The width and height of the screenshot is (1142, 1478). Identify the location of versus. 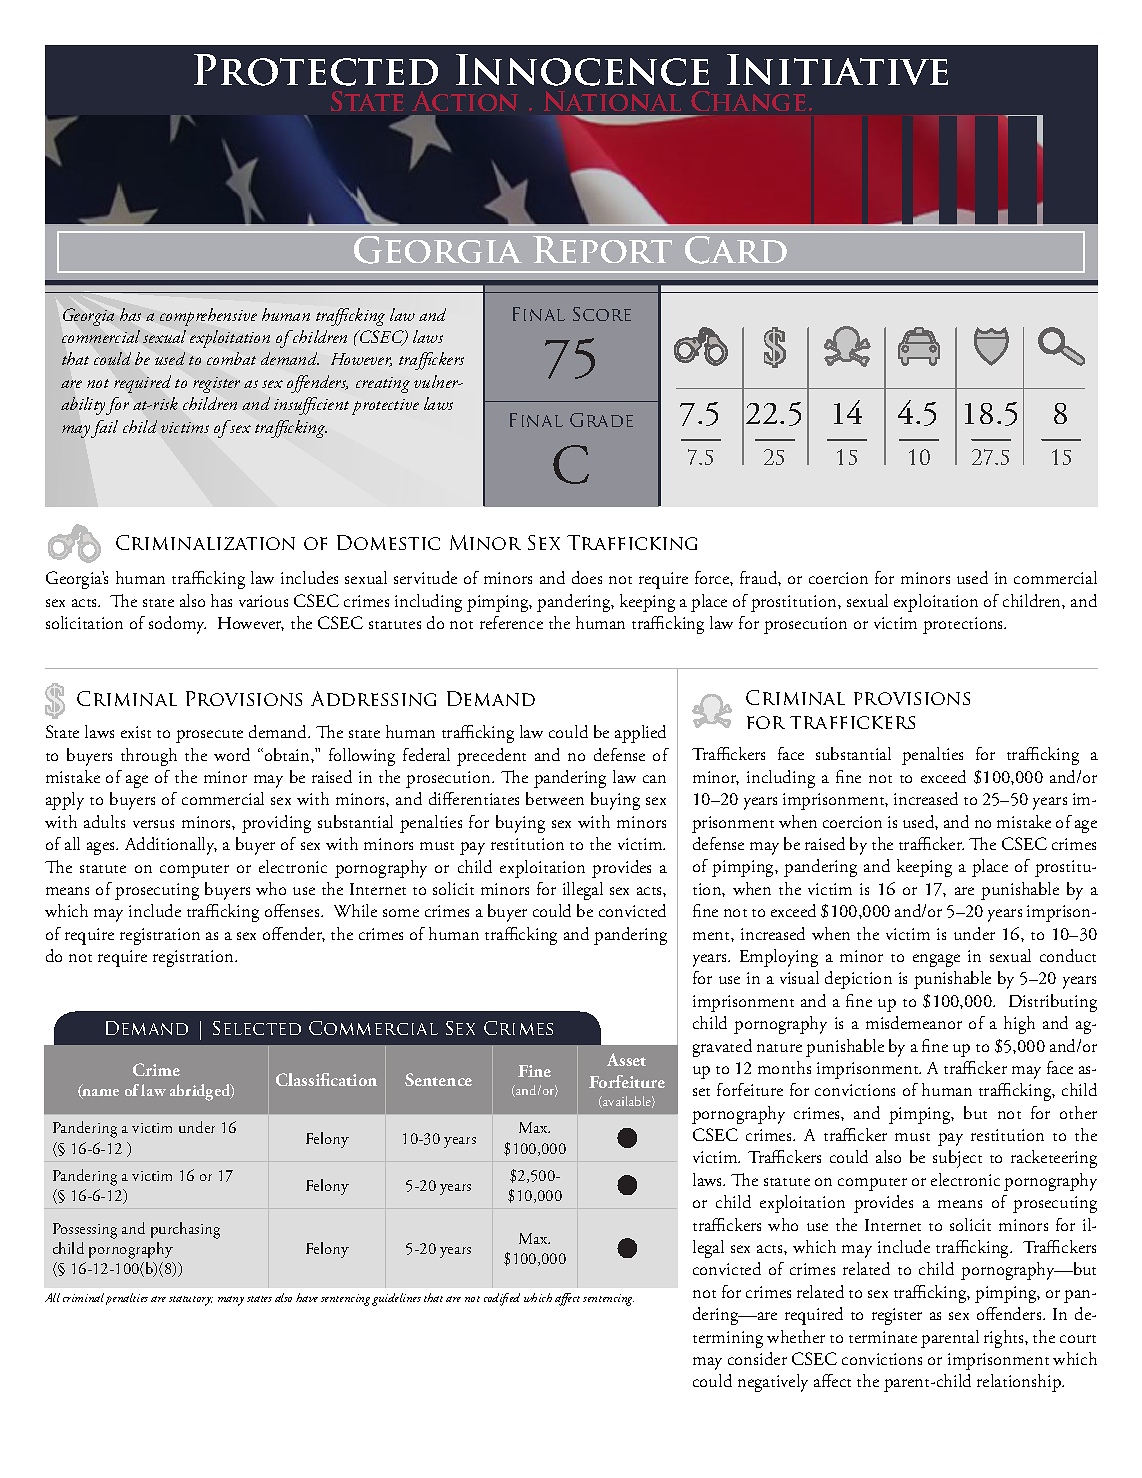
(153, 824).
